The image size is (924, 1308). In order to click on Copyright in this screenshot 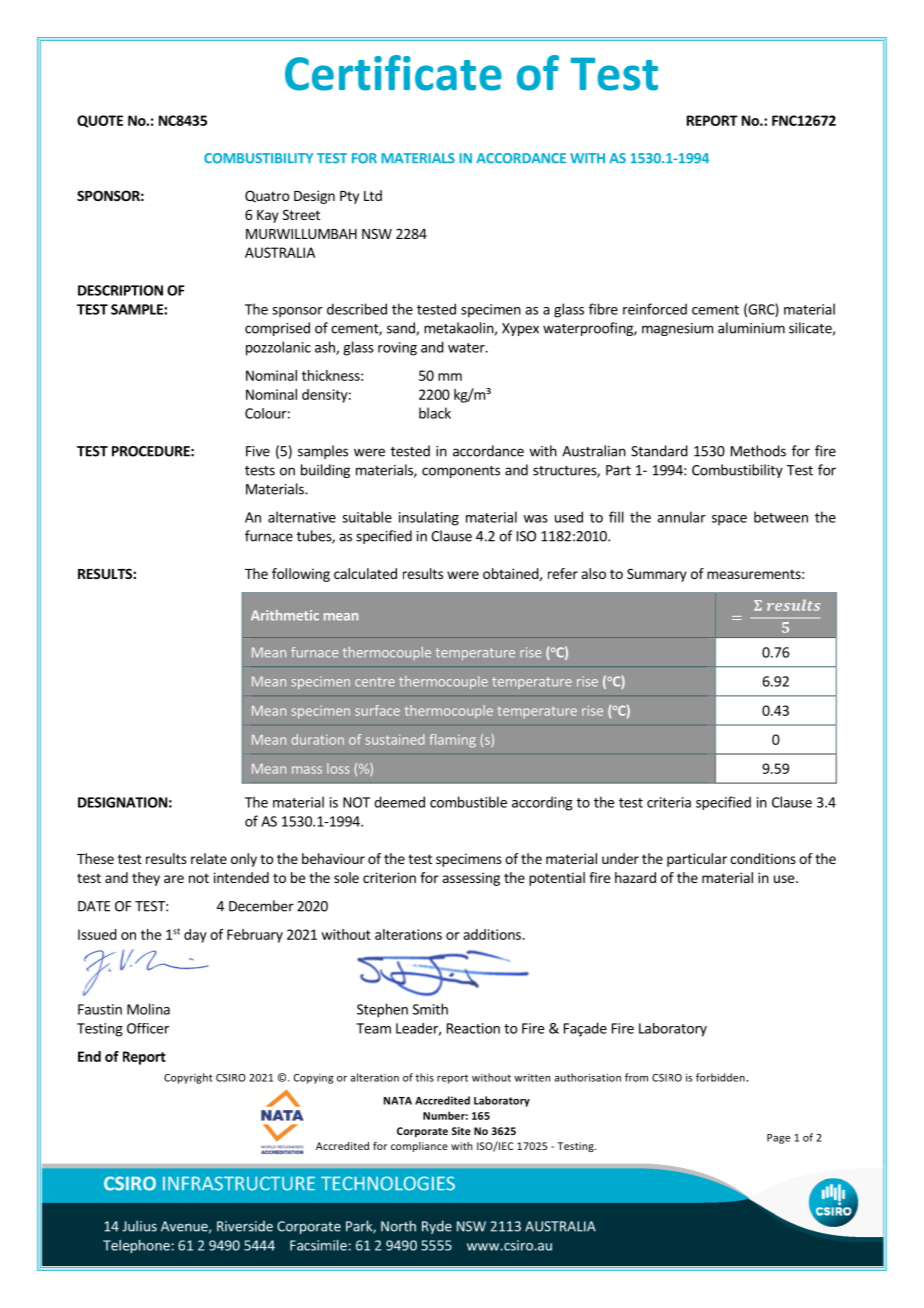, I will do `click(188, 1078)`.
